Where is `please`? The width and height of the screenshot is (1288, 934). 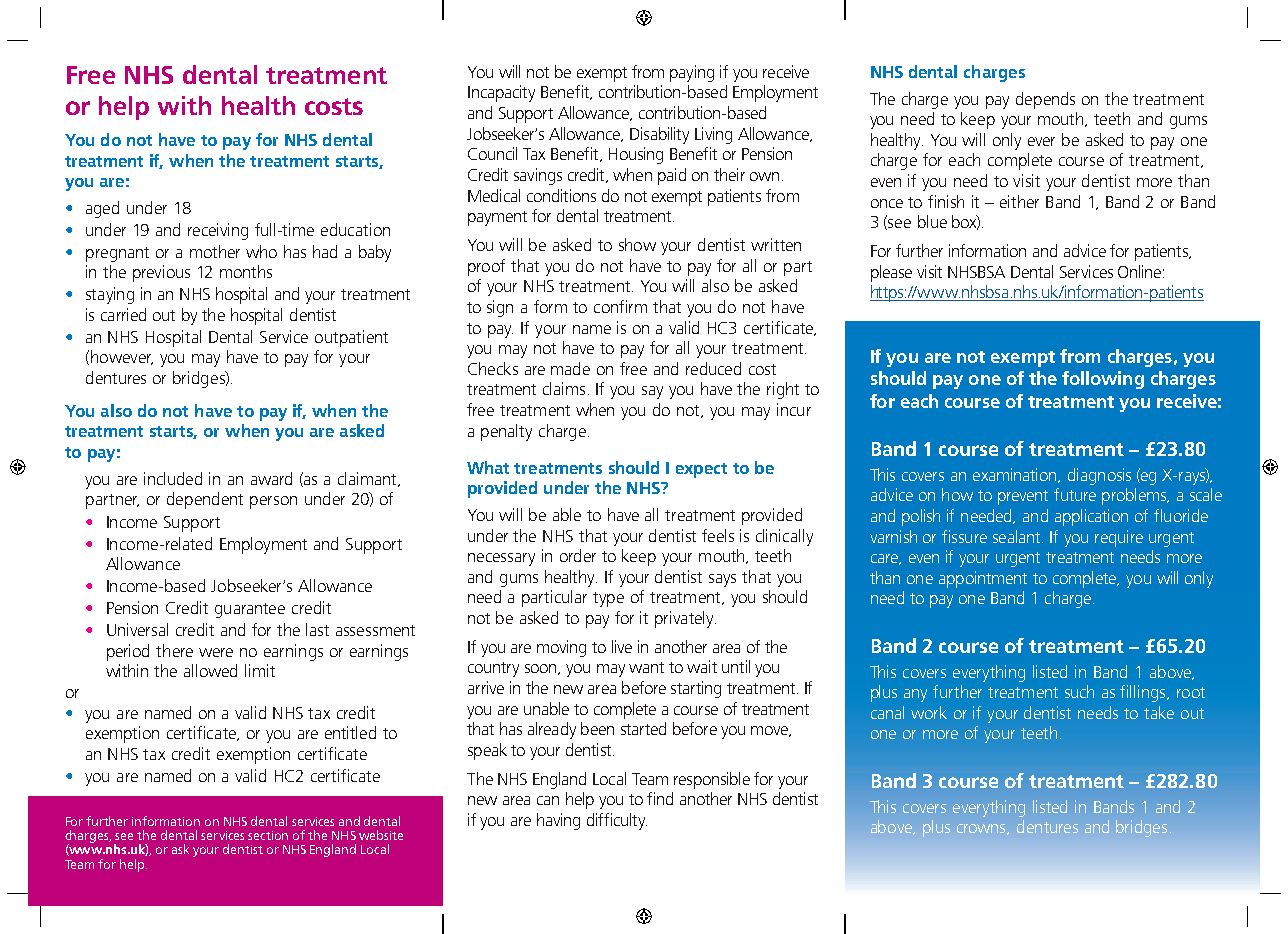 please is located at coordinates (891, 273).
